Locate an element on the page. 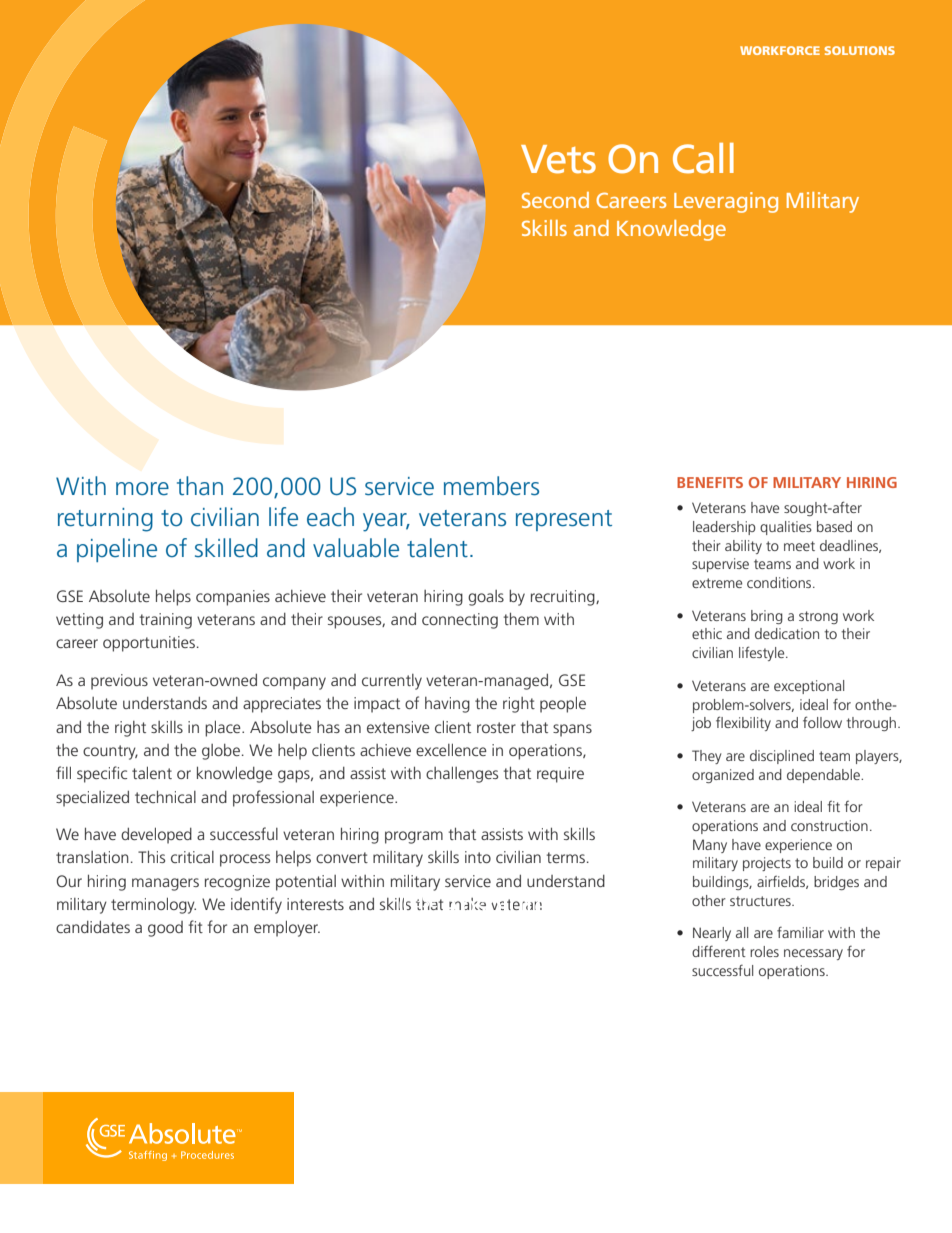  more is located at coordinates (142, 489).
